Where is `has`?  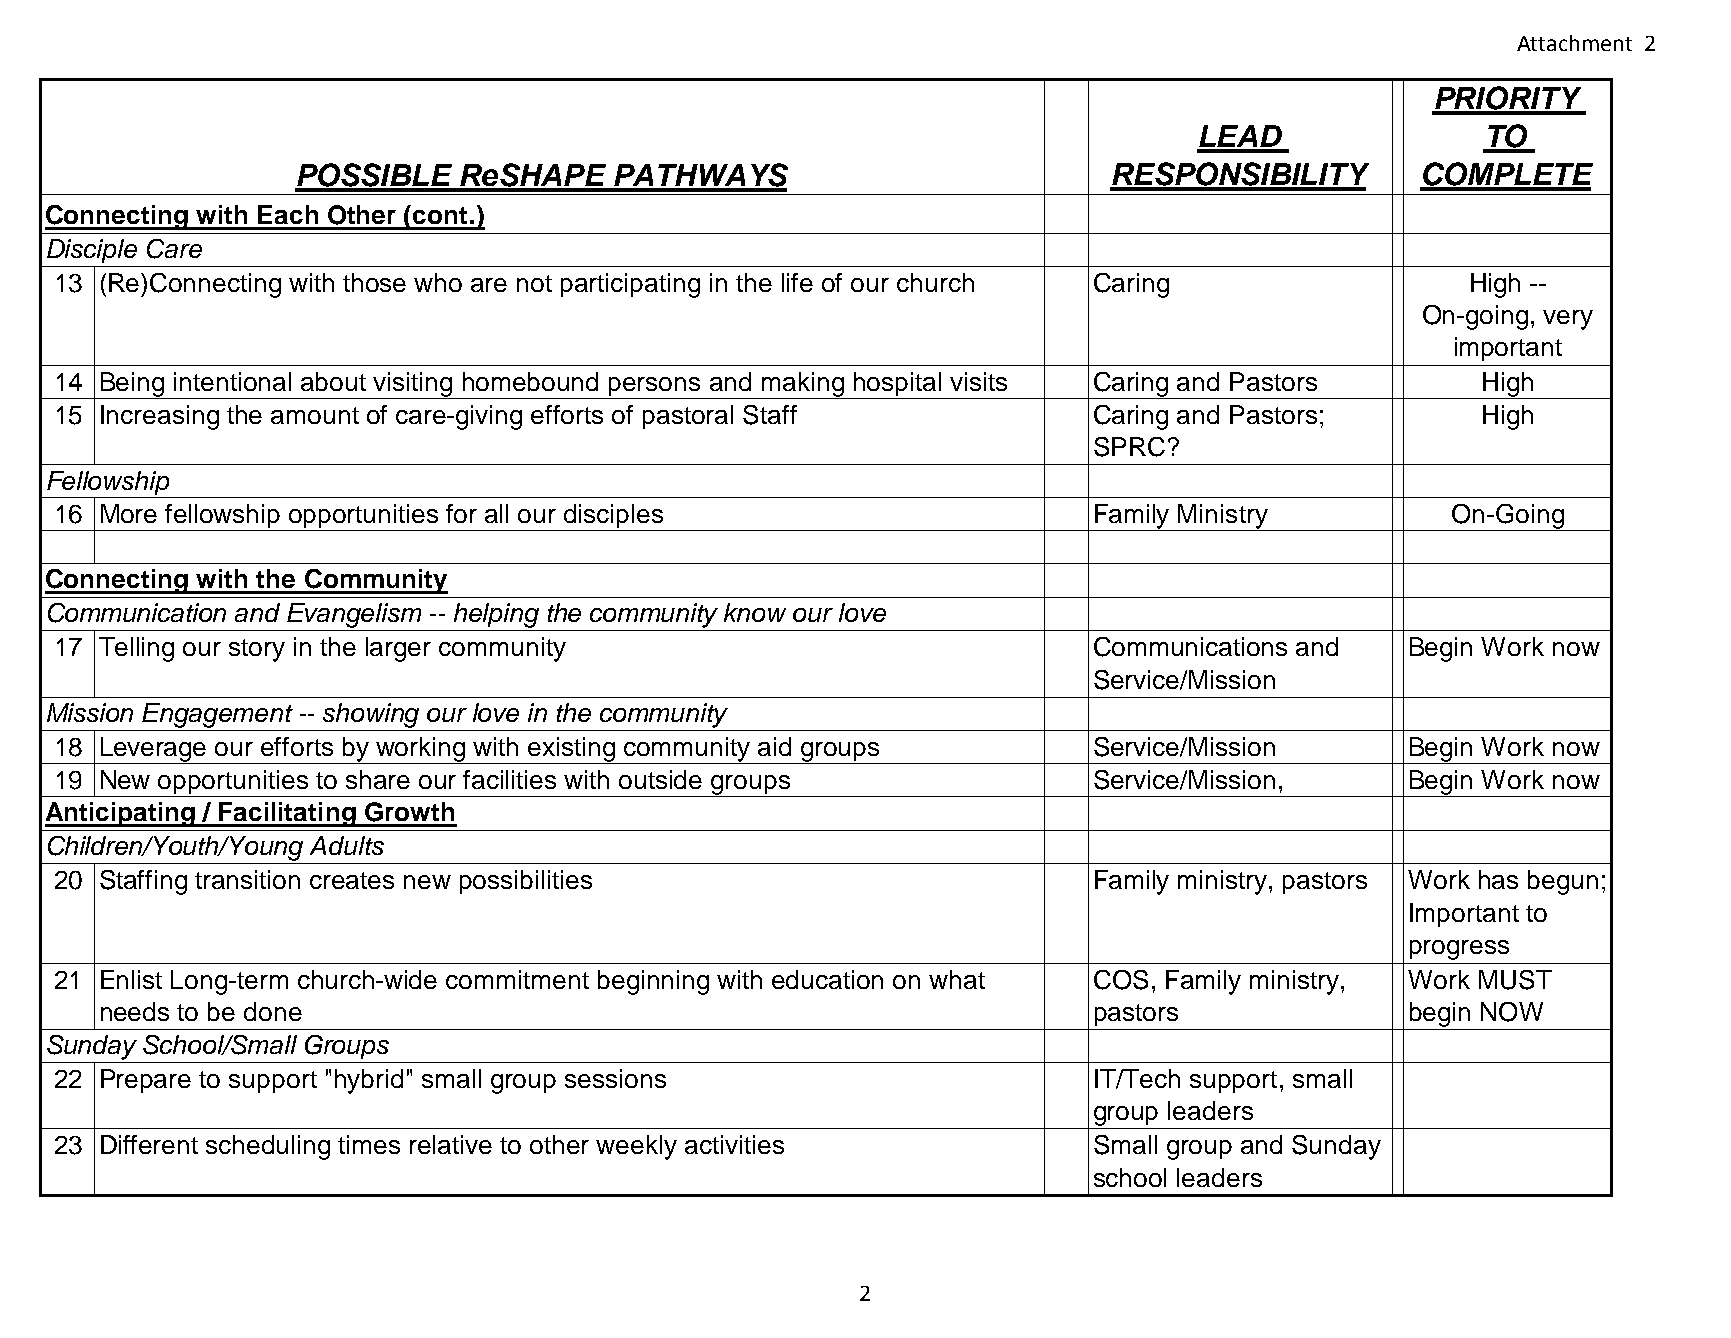 has is located at coordinates (1498, 879).
